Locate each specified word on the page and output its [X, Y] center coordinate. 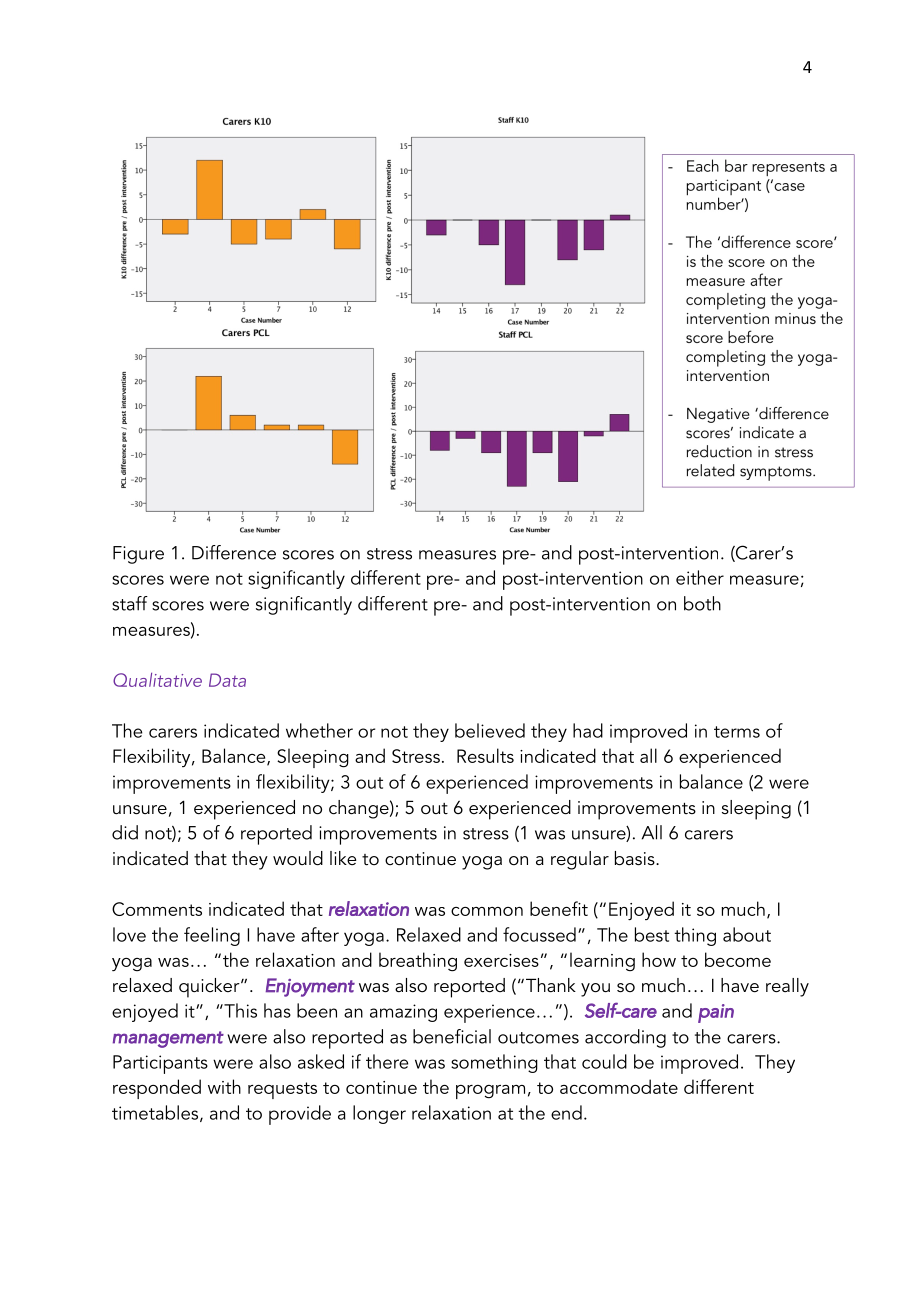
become [738, 959]
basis [636, 858]
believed [490, 730]
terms [737, 732]
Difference [234, 552]
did [125, 832]
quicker [210, 988]
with [224, 1086]
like [343, 858]
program [490, 1092]
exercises [501, 960]
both [702, 603]
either [700, 577]
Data [227, 680]
